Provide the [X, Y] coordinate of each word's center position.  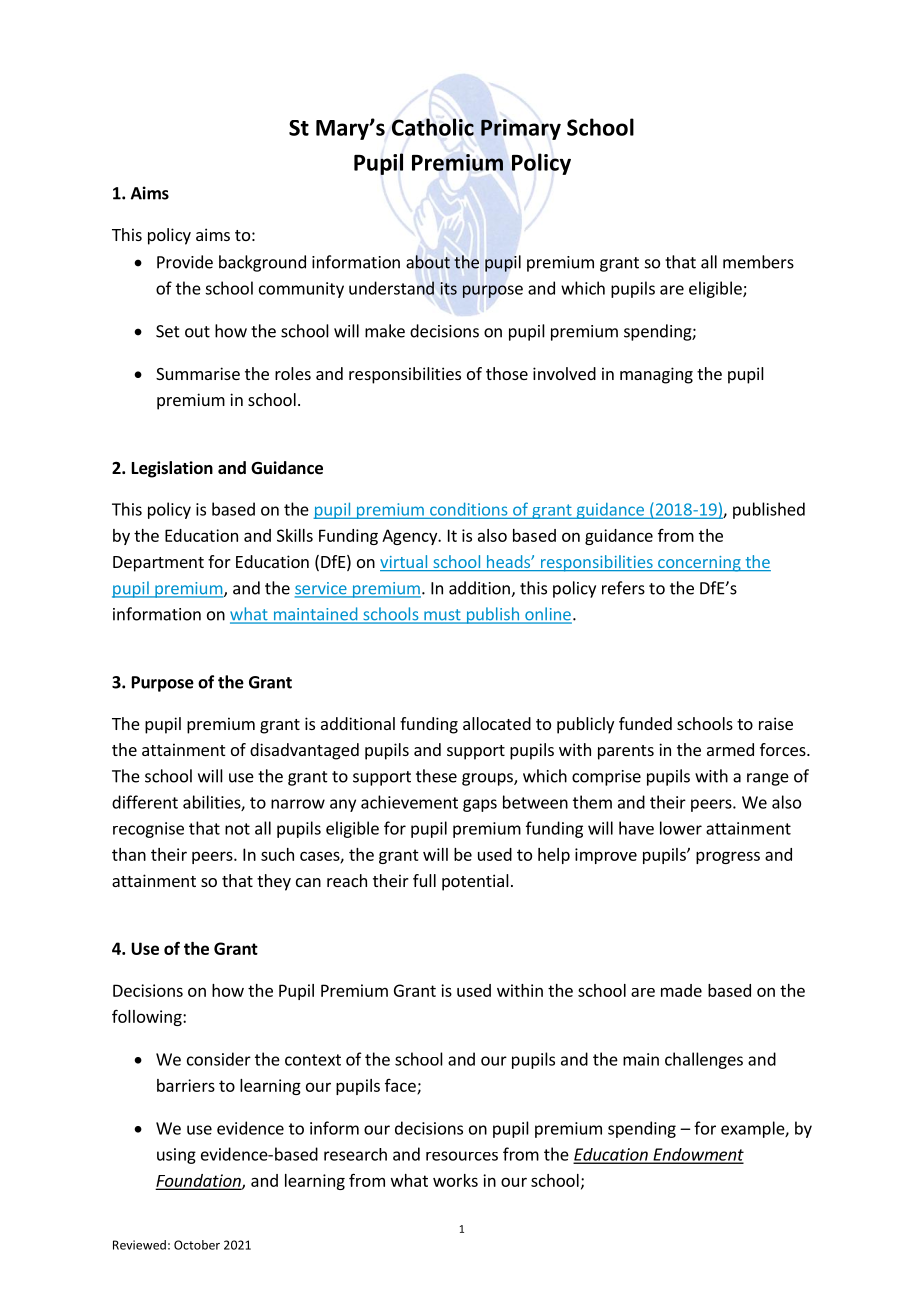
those [507, 373]
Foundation [199, 1181]
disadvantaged [304, 751]
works [455, 1180]
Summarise [198, 373]
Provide [185, 262]
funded [645, 723]
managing [656, 375]
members [758, 262]
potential [475, 882]
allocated [497, 723]
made [681, 990]
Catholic [433, 127]
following [148, 1017]
